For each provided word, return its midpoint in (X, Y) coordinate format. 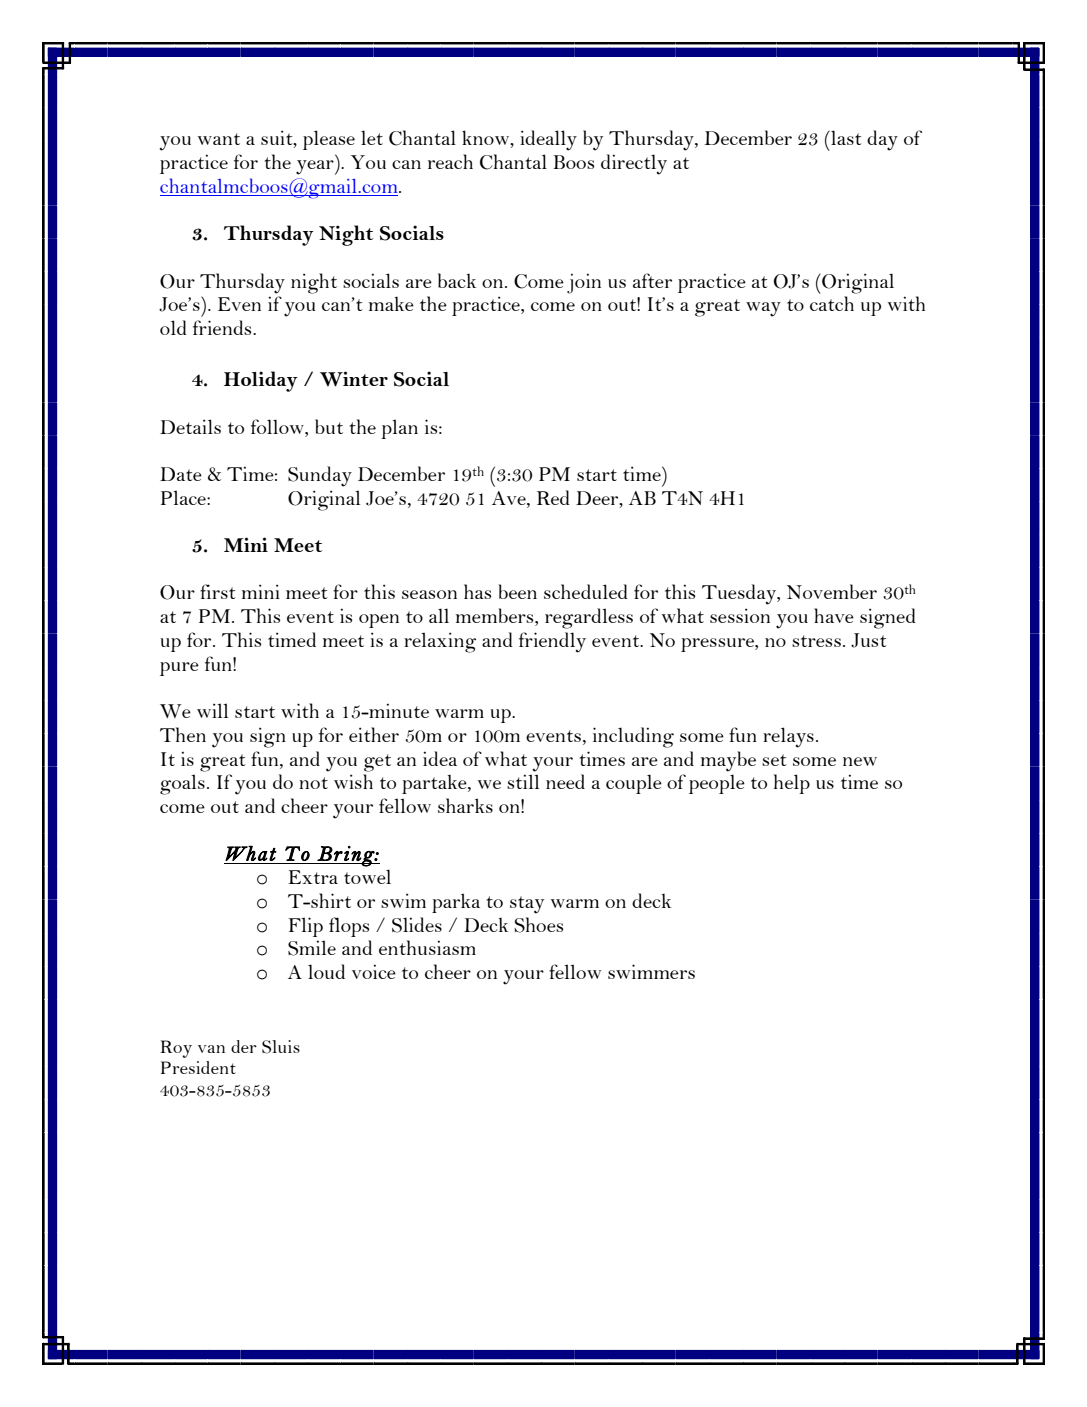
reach (450, 161)
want (219, 139)
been (517, 591)
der (244, 1046)
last (845, 137)
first (218, 591)
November (832, 591)
